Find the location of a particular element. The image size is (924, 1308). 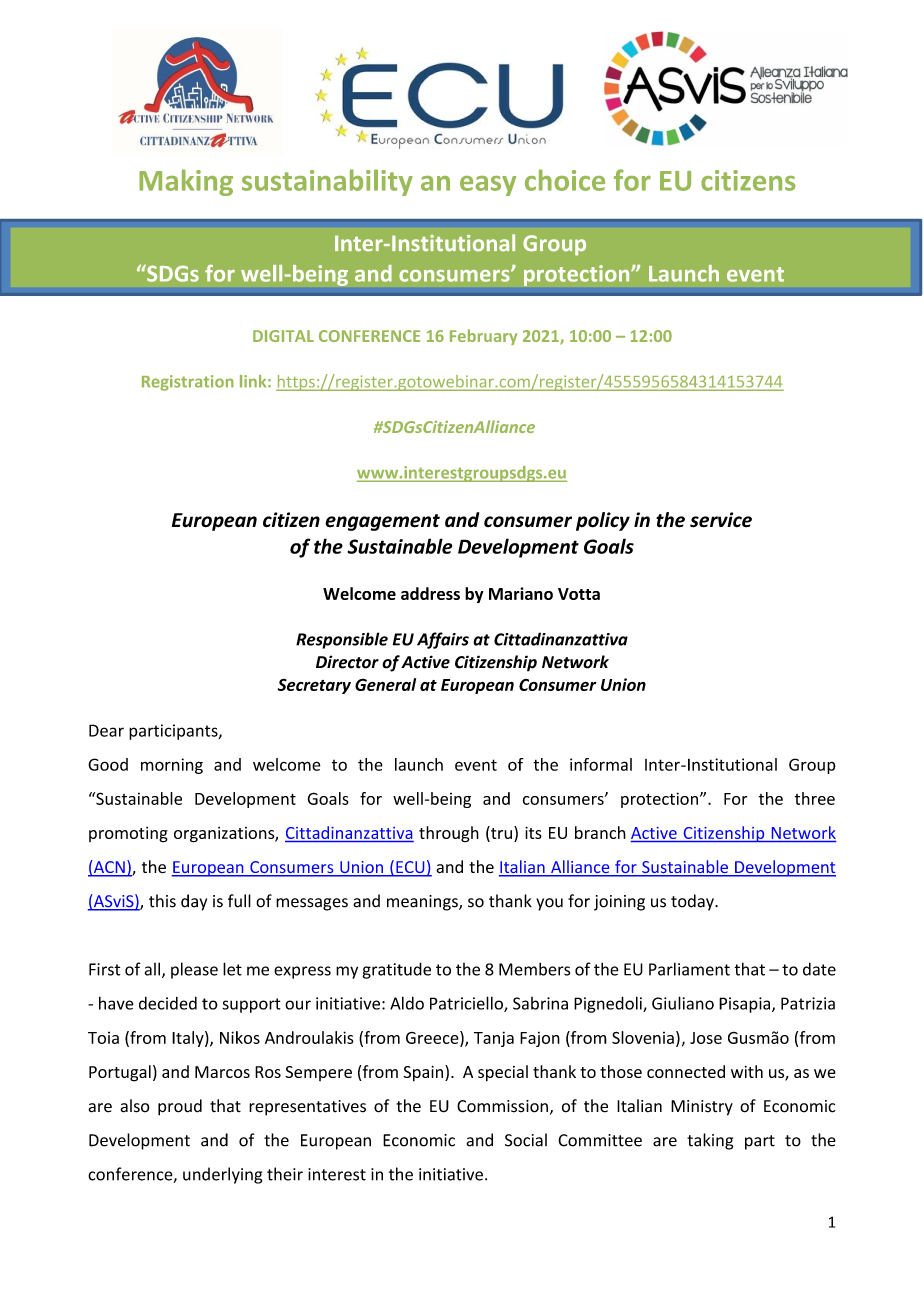

Dear is located at coordinates (106, 730).
